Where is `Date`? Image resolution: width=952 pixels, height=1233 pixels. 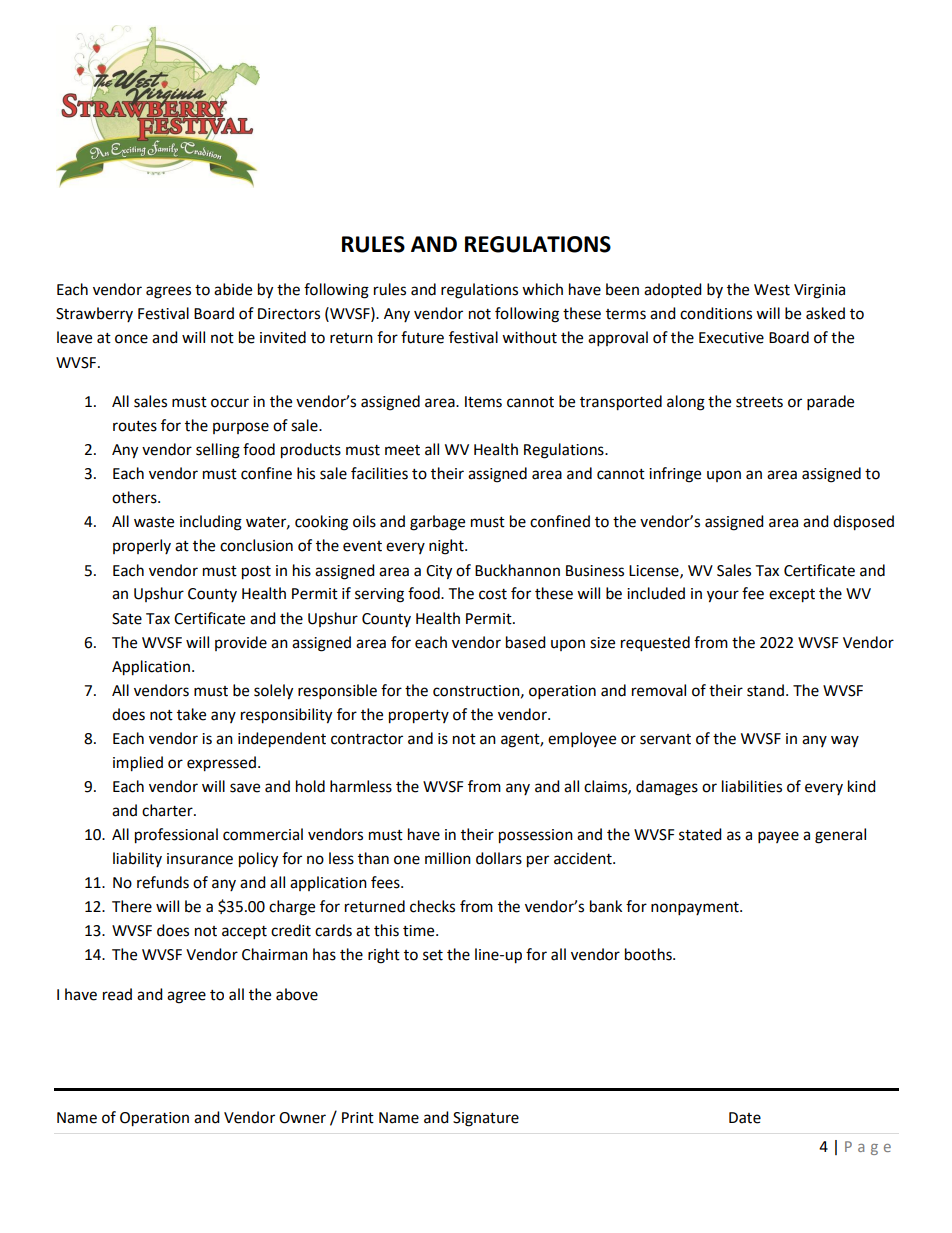
Date is located at coordinates (745, 1118).
